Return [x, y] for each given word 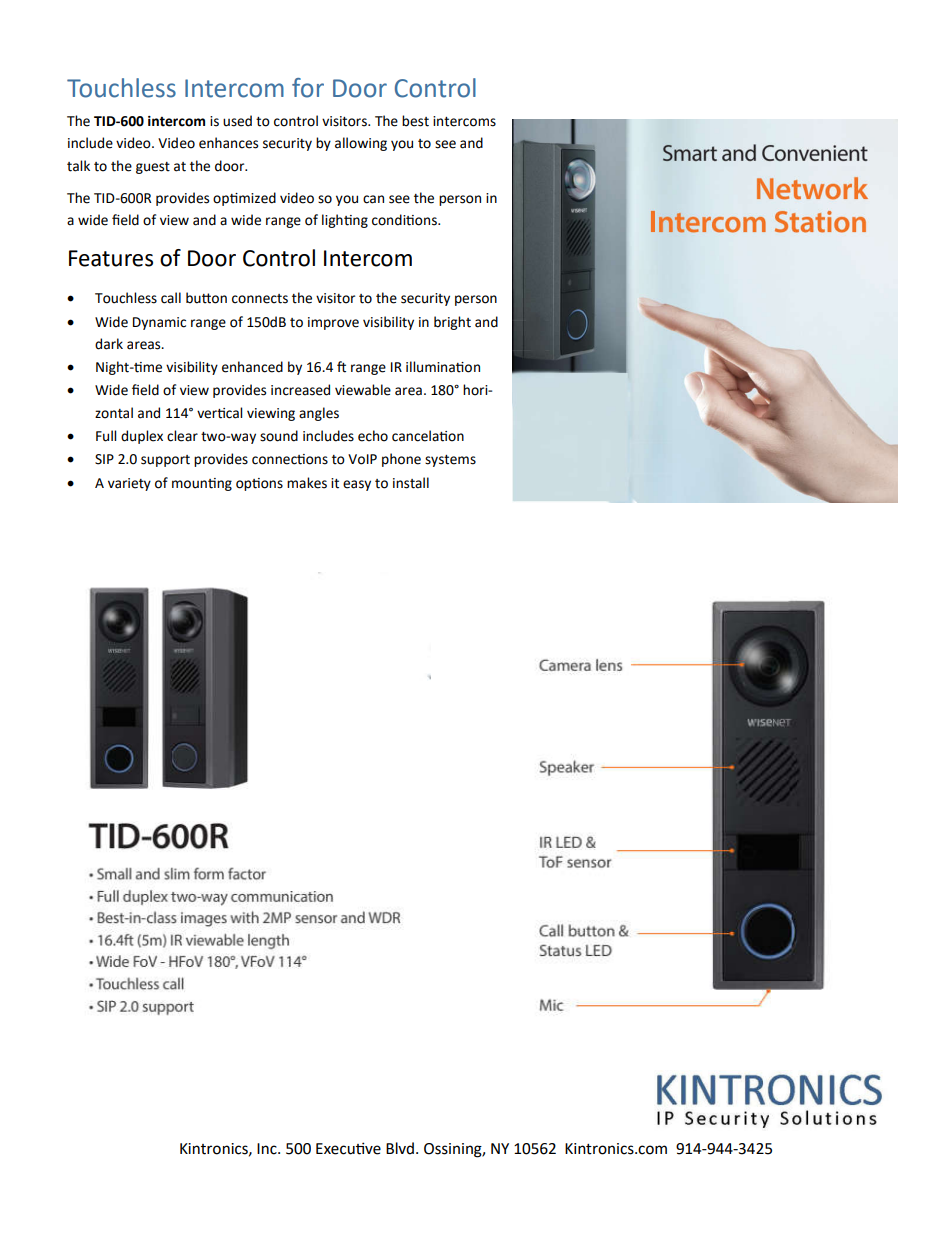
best [415, 121]
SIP [104, 459]
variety [129, 484]
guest [153, 168]
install [411, 483]
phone [401, 460]
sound [279, 436]
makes [307, 483]
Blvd [401, 1148]
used [237, 121]
